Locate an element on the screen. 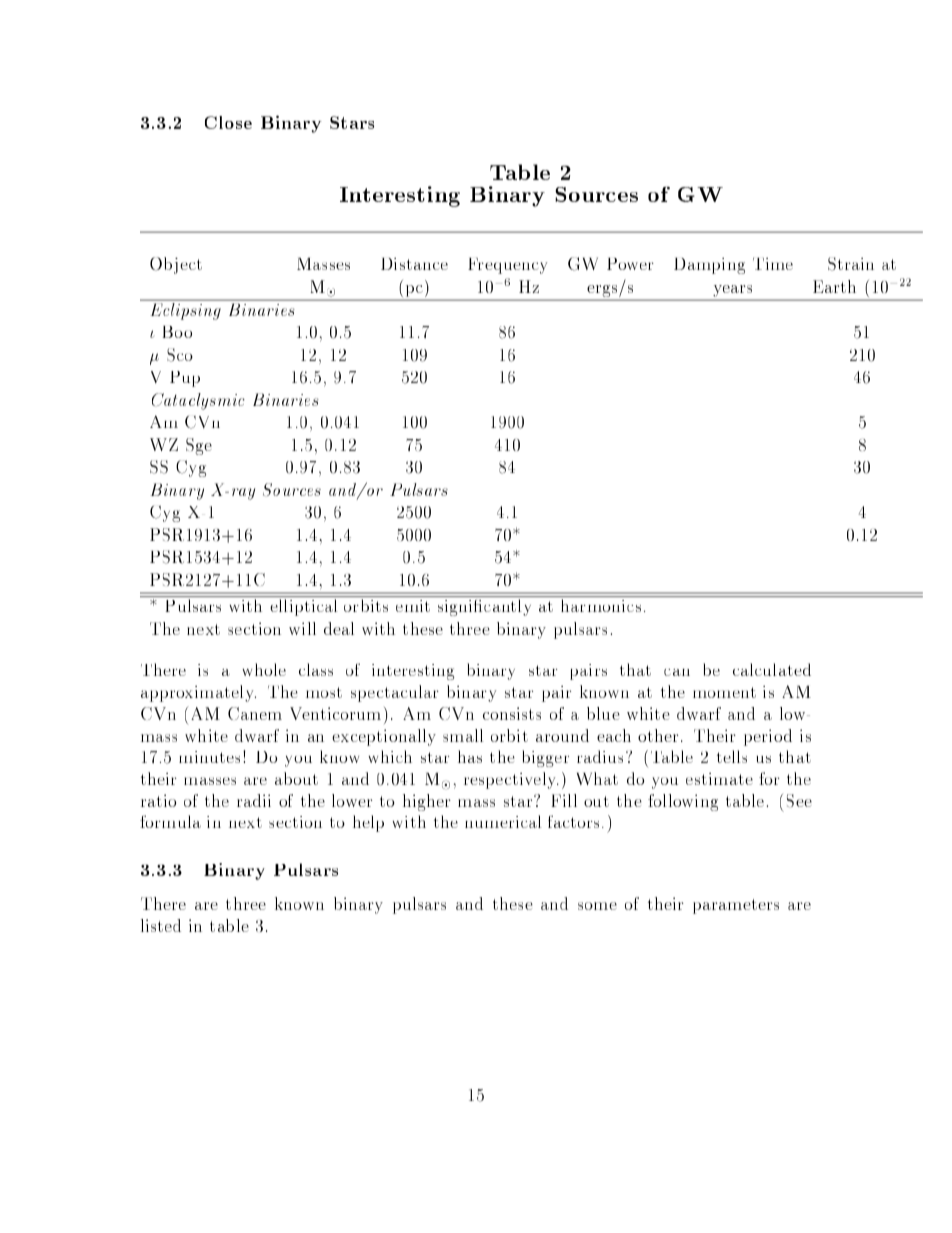  listed is located at coordinates (161, 925).
